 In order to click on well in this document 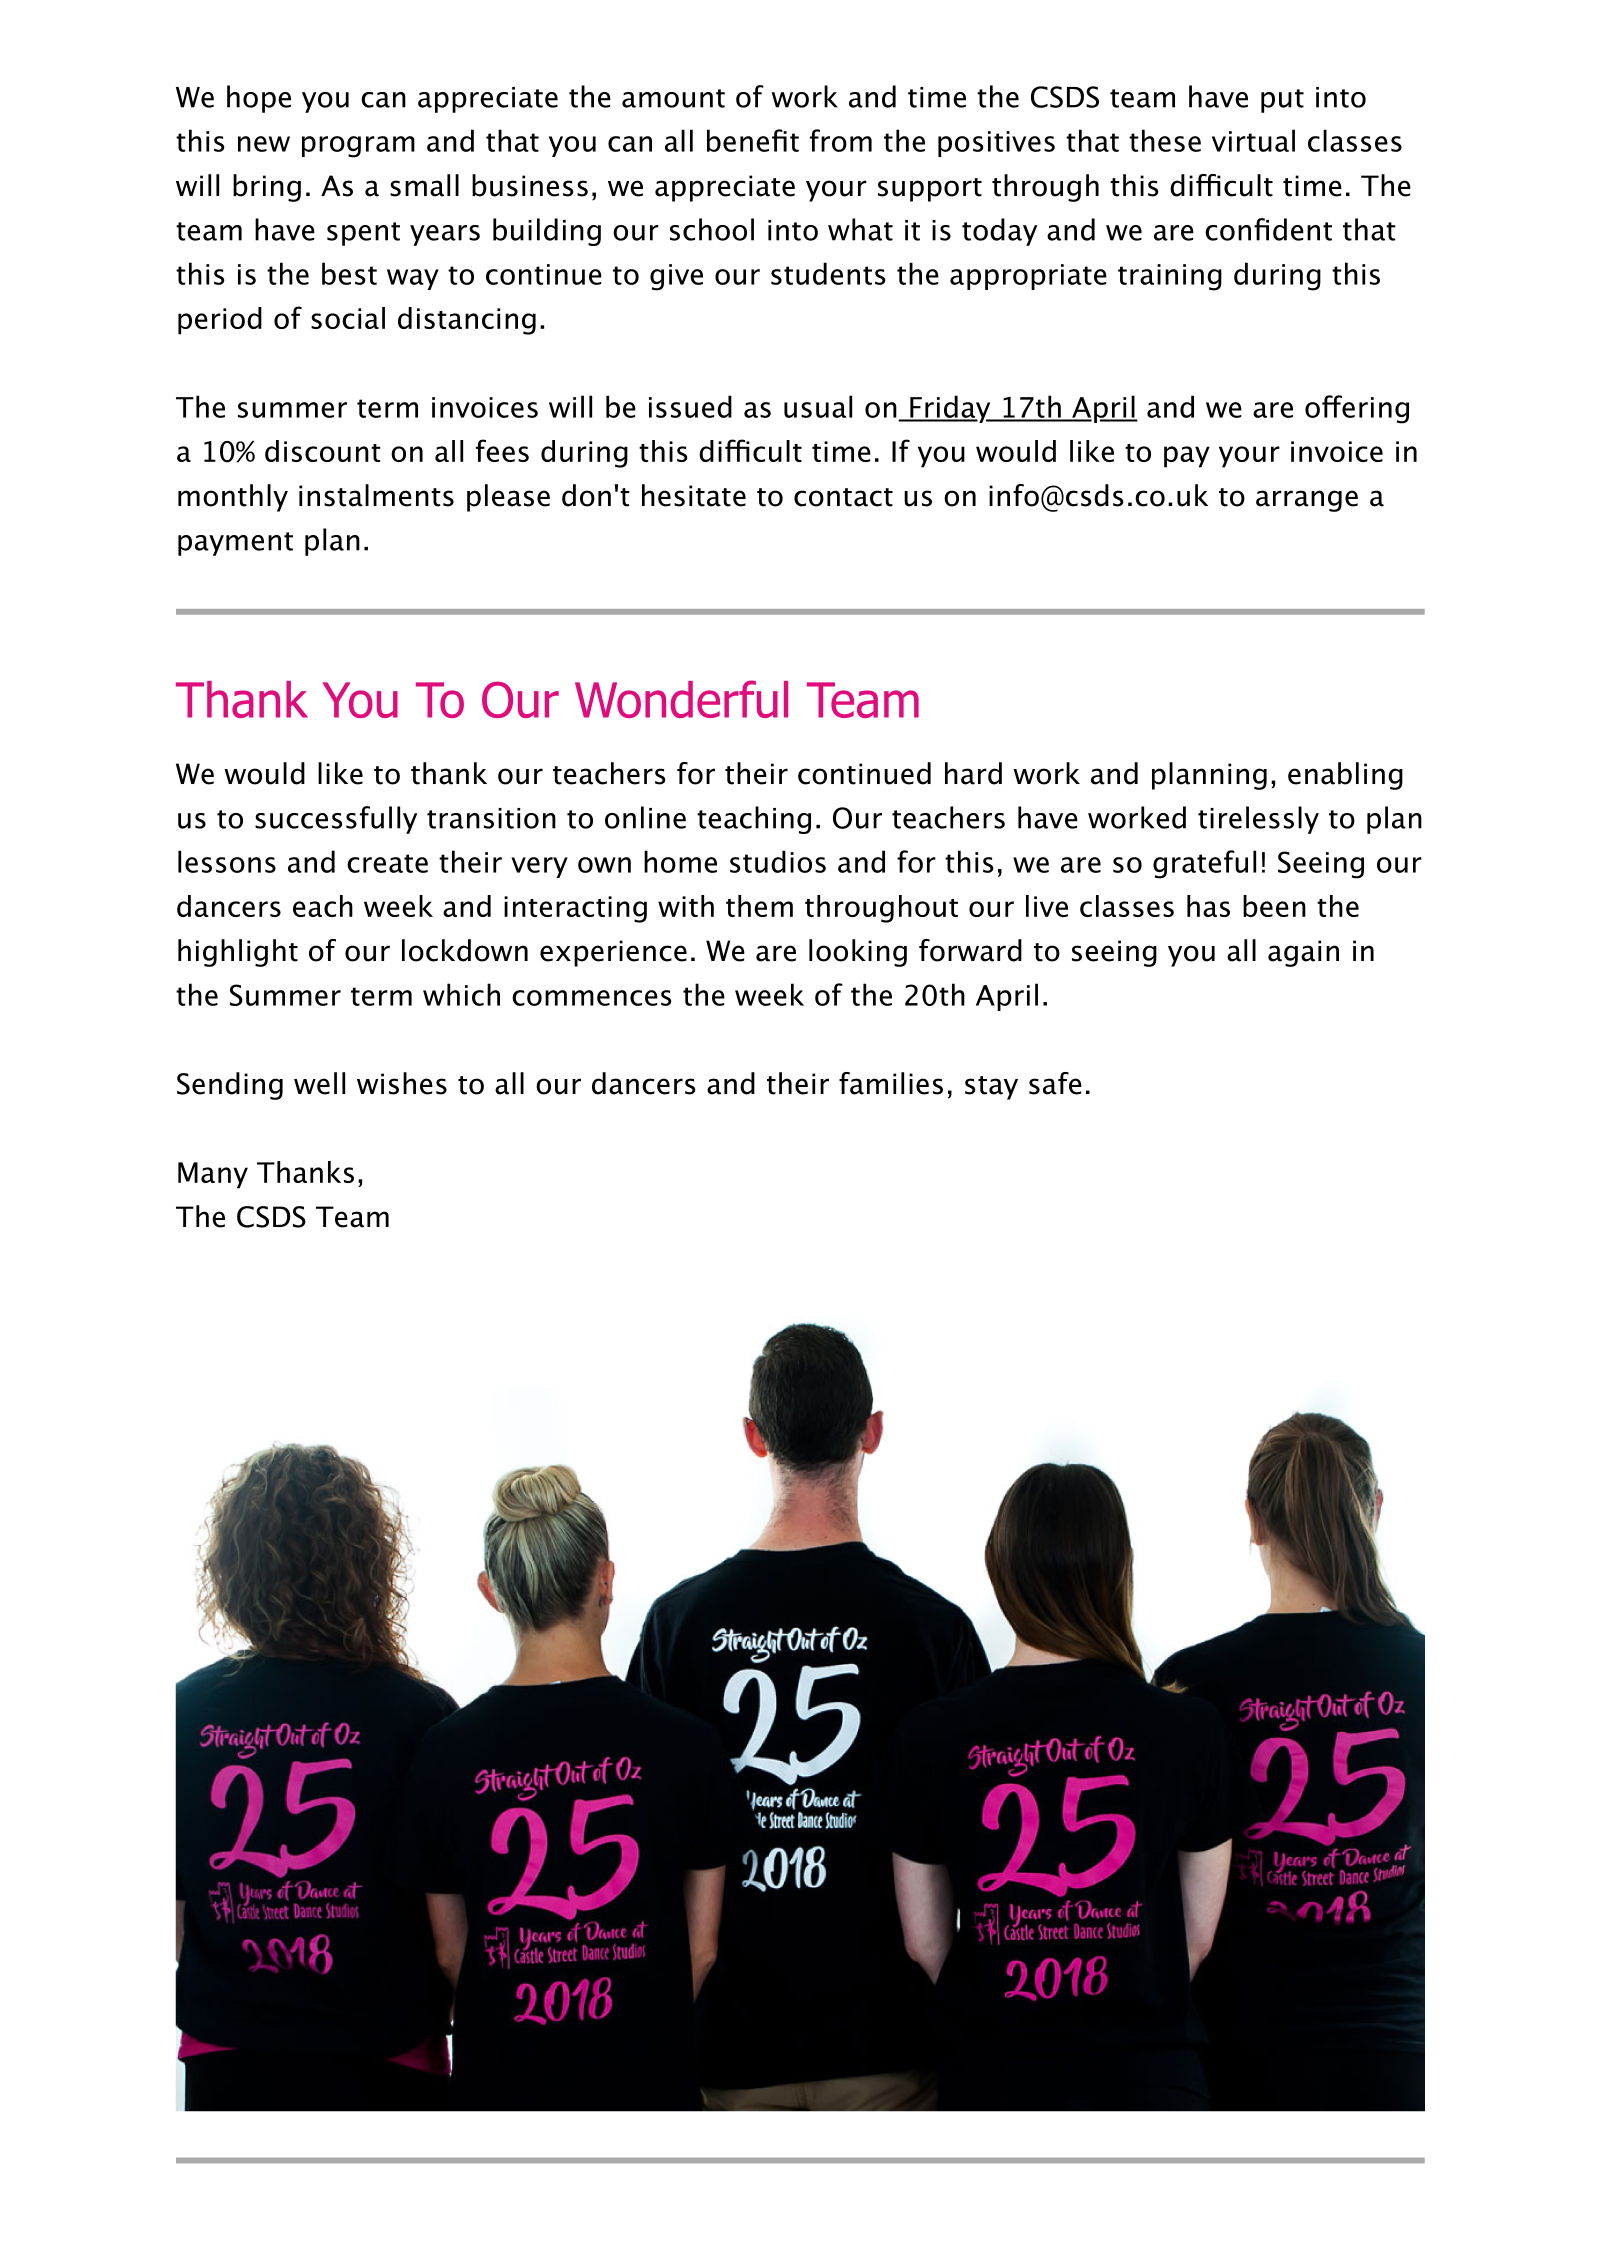, I will do `click(319, 1083)`.
